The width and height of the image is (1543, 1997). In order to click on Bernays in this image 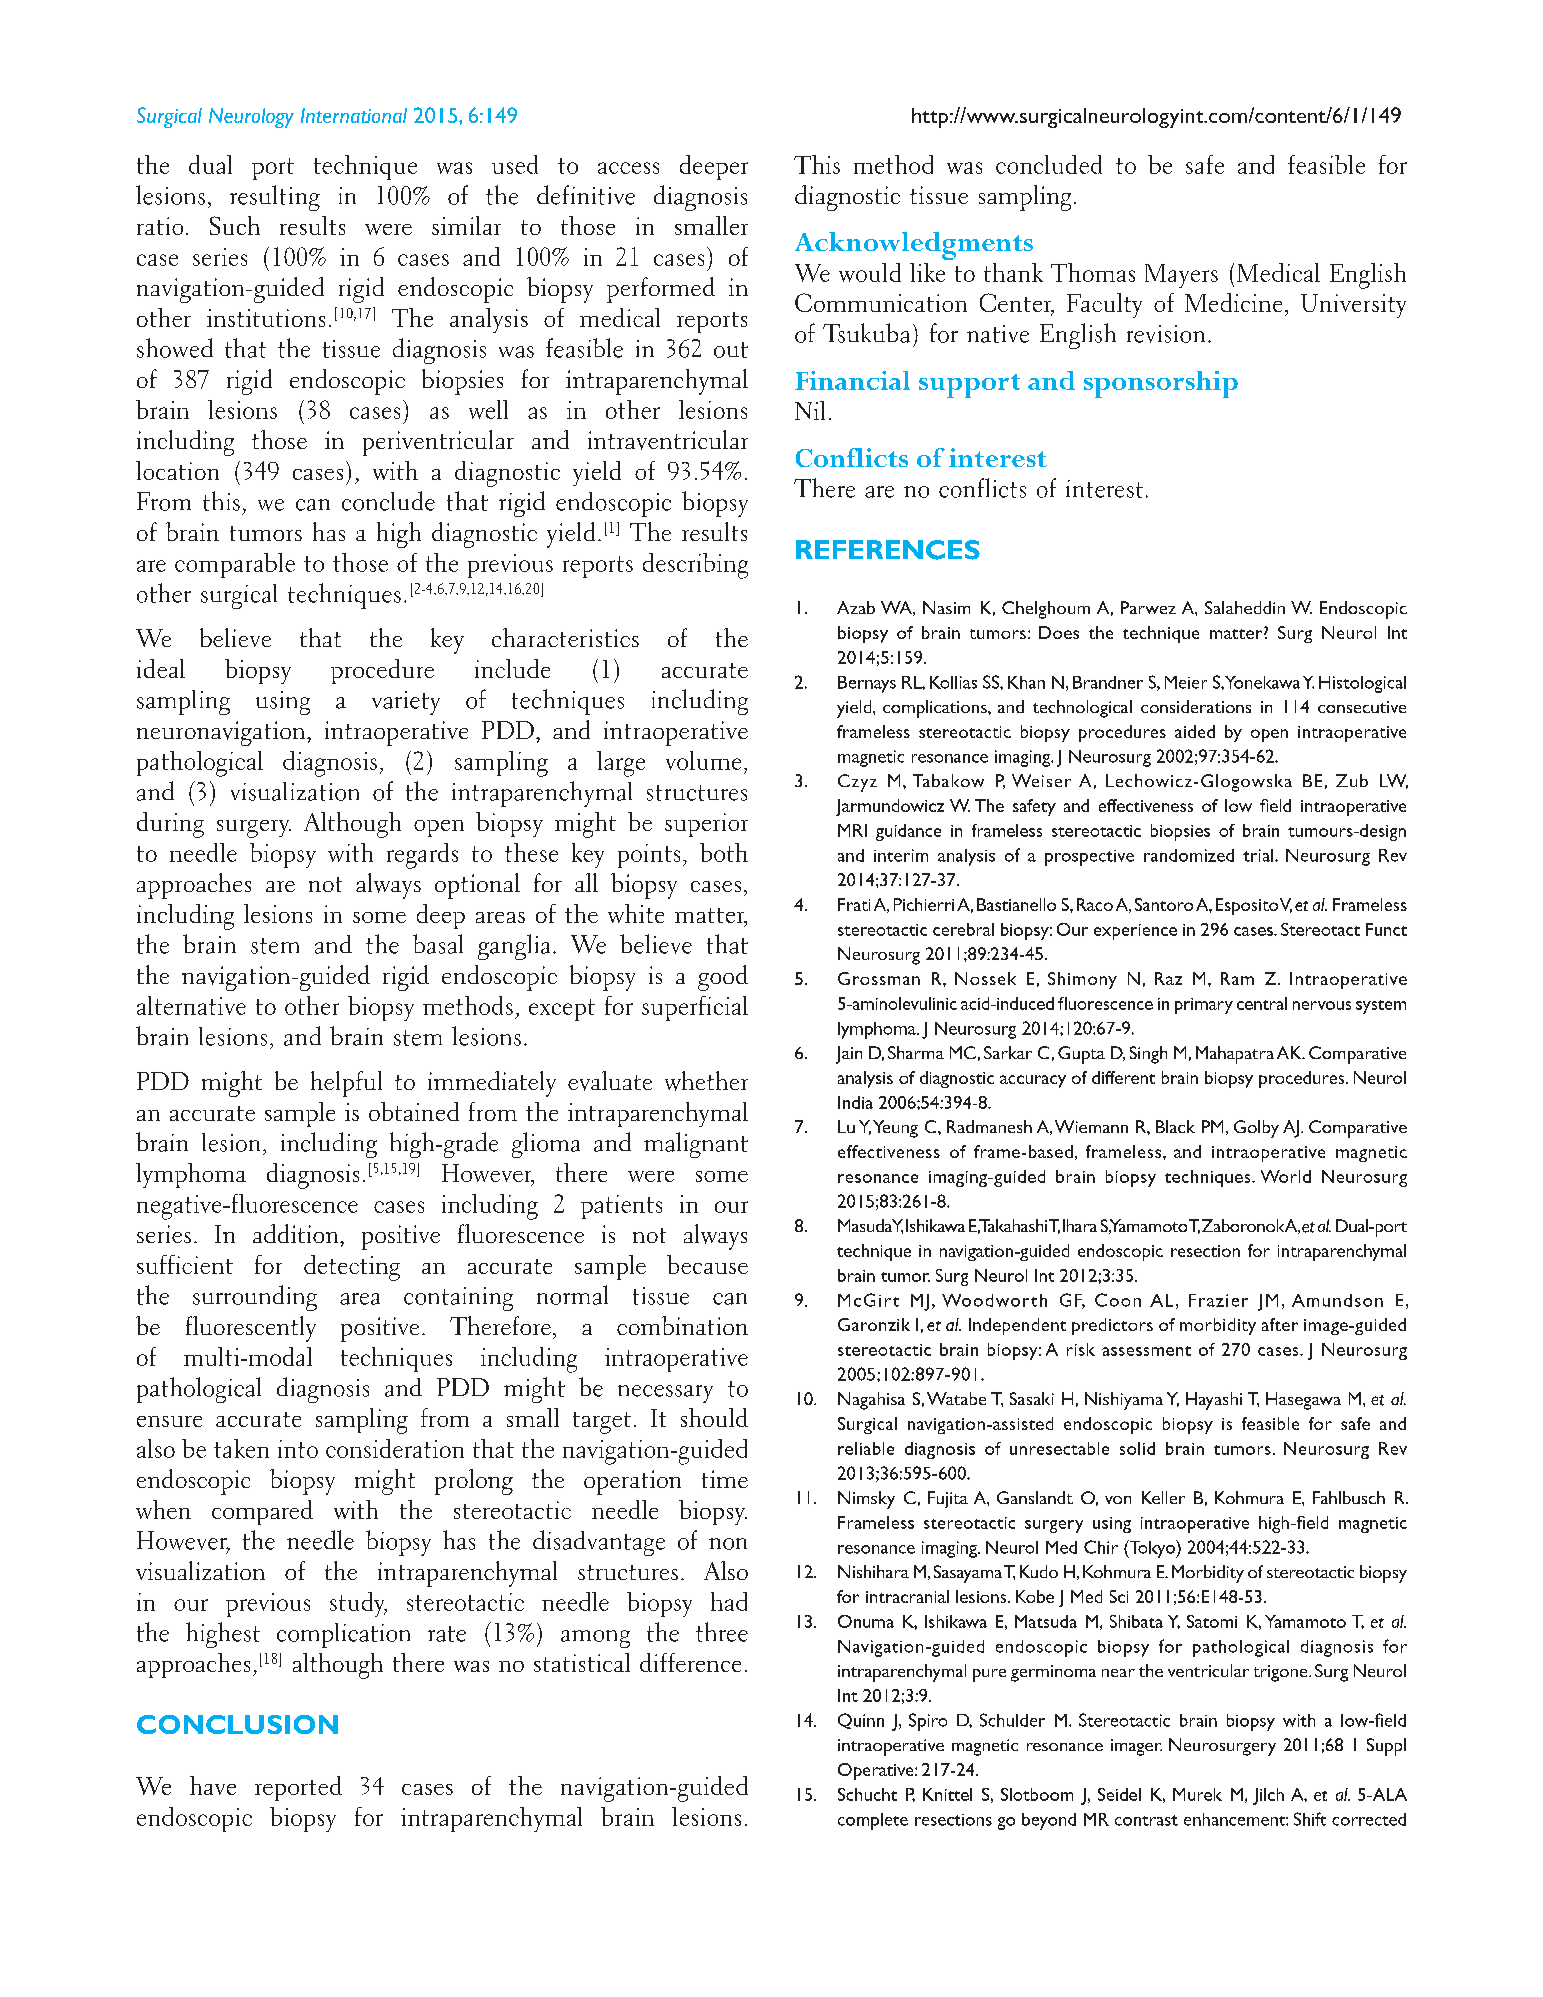, I will do `click(867, 684)`.
